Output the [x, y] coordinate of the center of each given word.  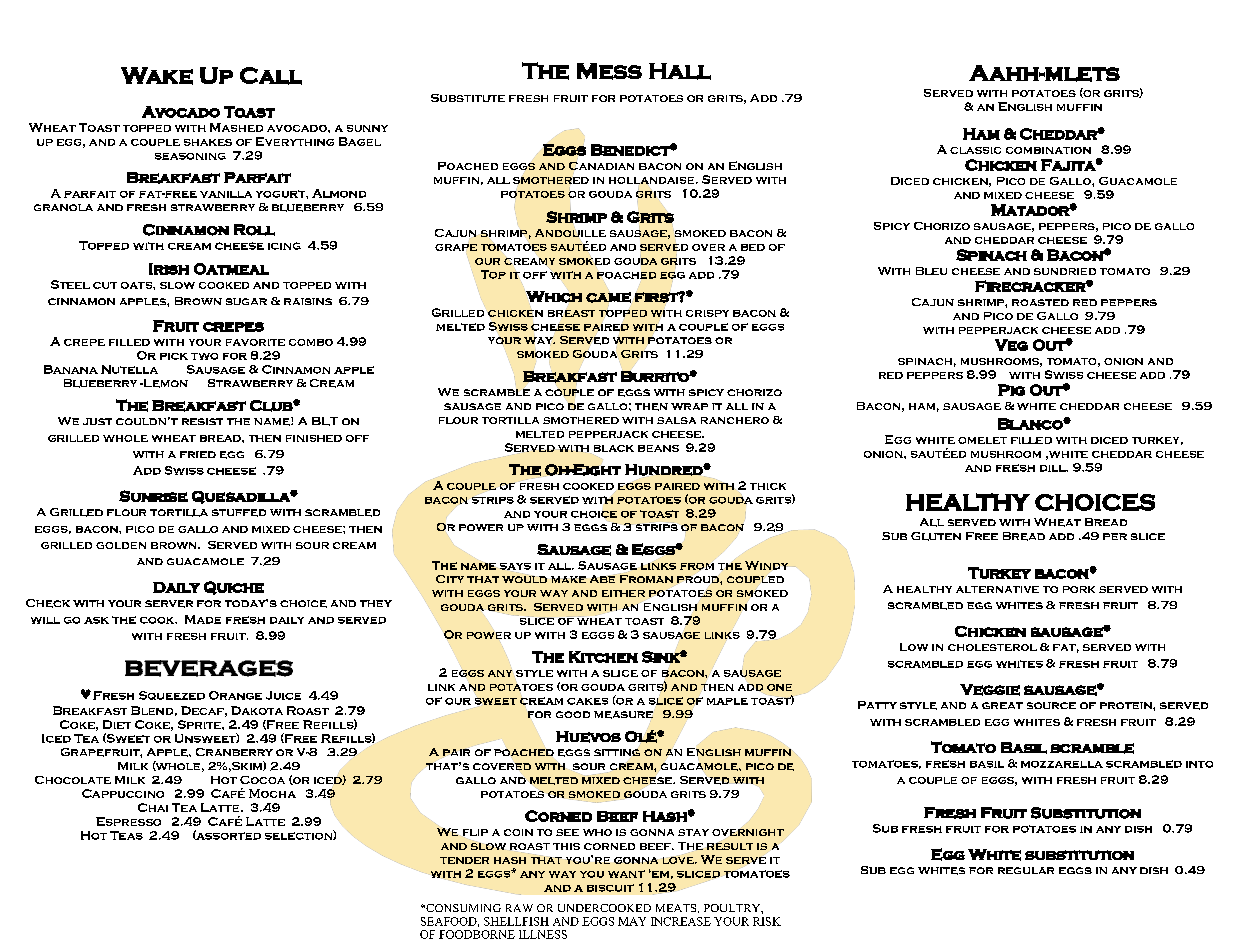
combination [1048, 150]
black [614, 448]
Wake [157, 76]
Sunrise [153, 496]
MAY [632, 921]
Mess [609, 71]
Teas [126, 835]
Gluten [936, 536]
